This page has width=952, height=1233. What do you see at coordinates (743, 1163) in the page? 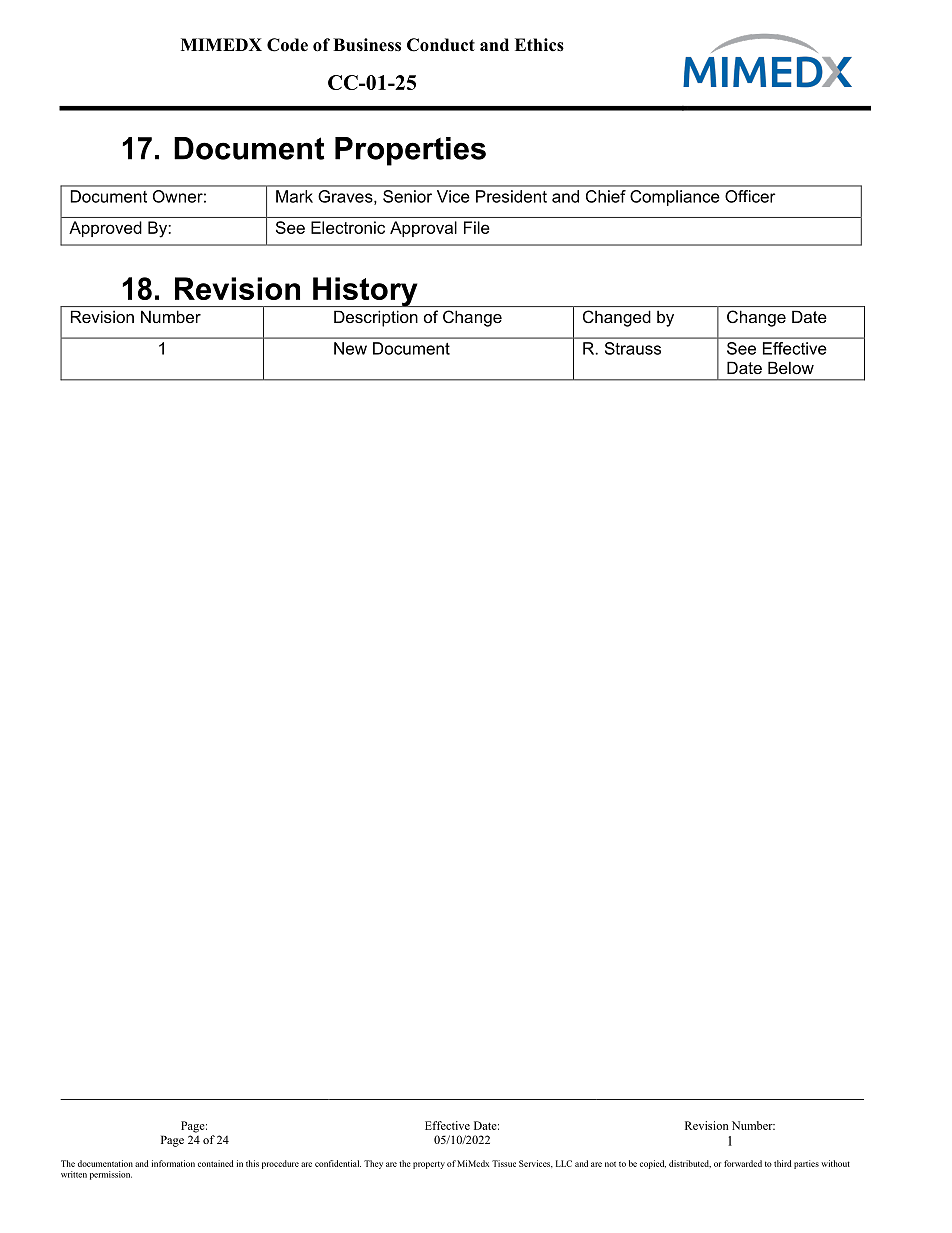
I see `forwarded` at bounding box center [743, 1163].
